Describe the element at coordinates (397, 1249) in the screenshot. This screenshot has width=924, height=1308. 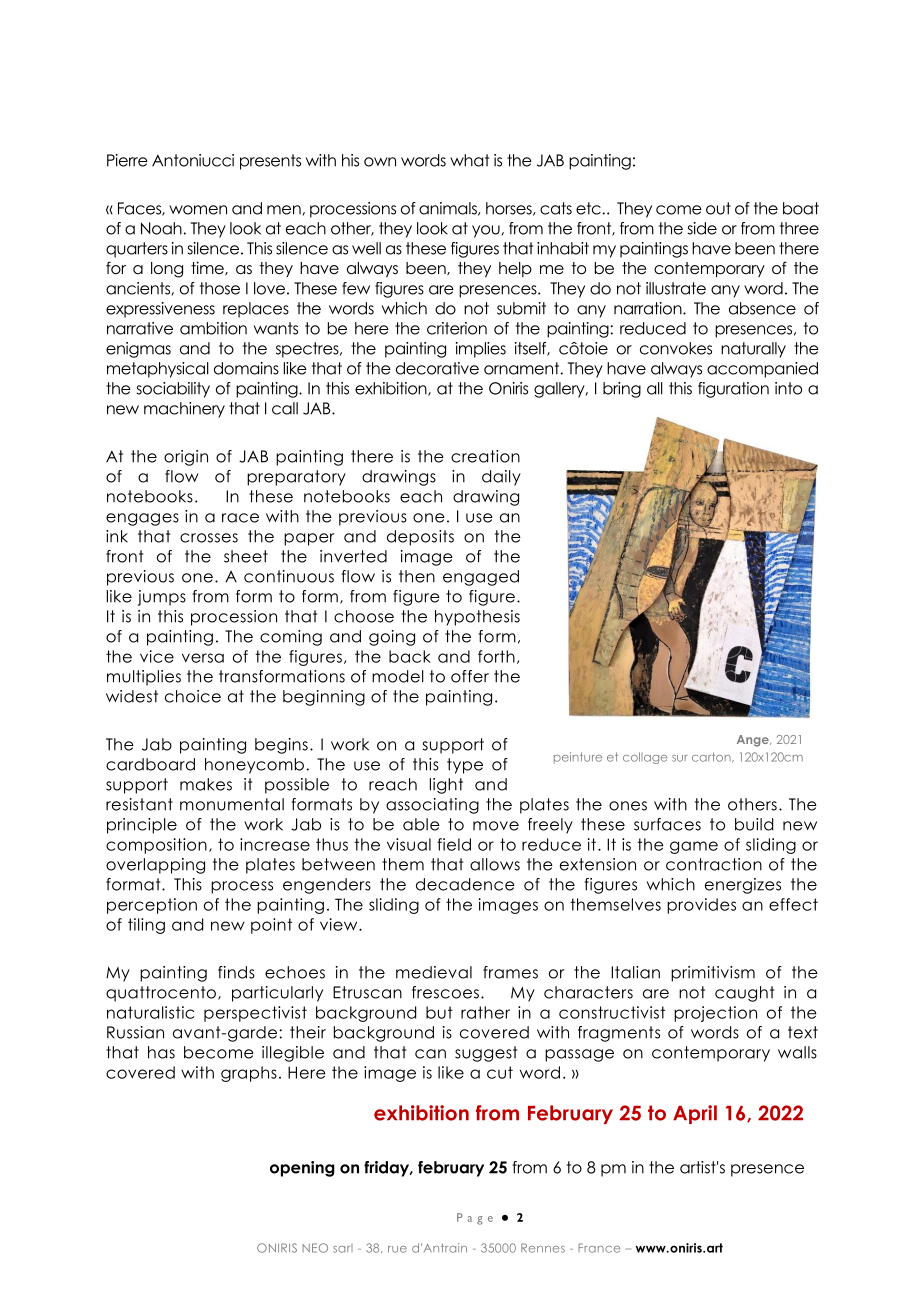
I see `rue` at that location.
